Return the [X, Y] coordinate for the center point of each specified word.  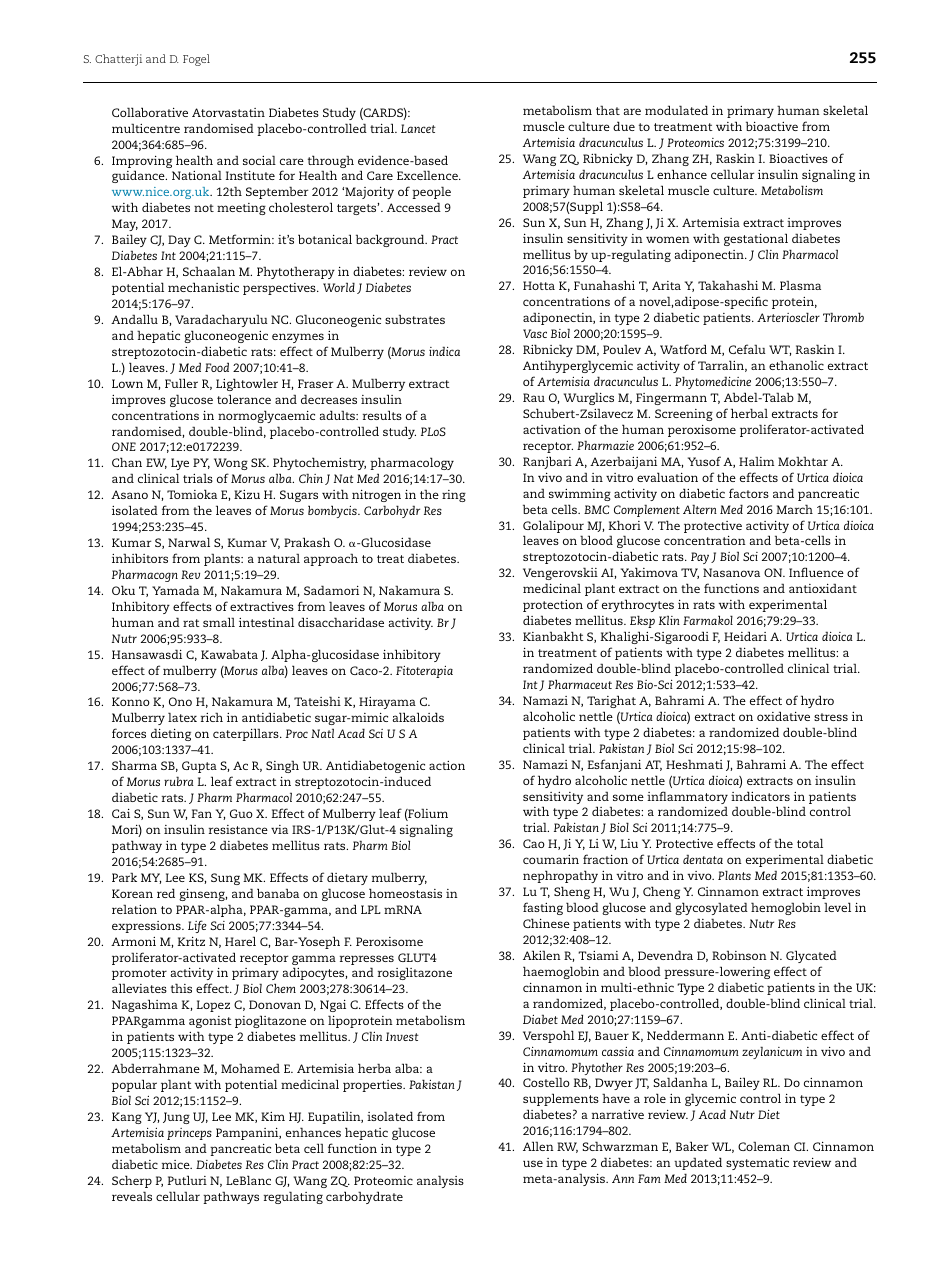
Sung [225, 879]
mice [177, 1164]
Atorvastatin [228, 112]
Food [217, 367]
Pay [700, 558]
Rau [534, 397]
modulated [676, 110]
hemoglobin [786, 908]
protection [553, 606]
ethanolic [796, 365]
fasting [543, 908]
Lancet [418, 128]
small [219, 622]
